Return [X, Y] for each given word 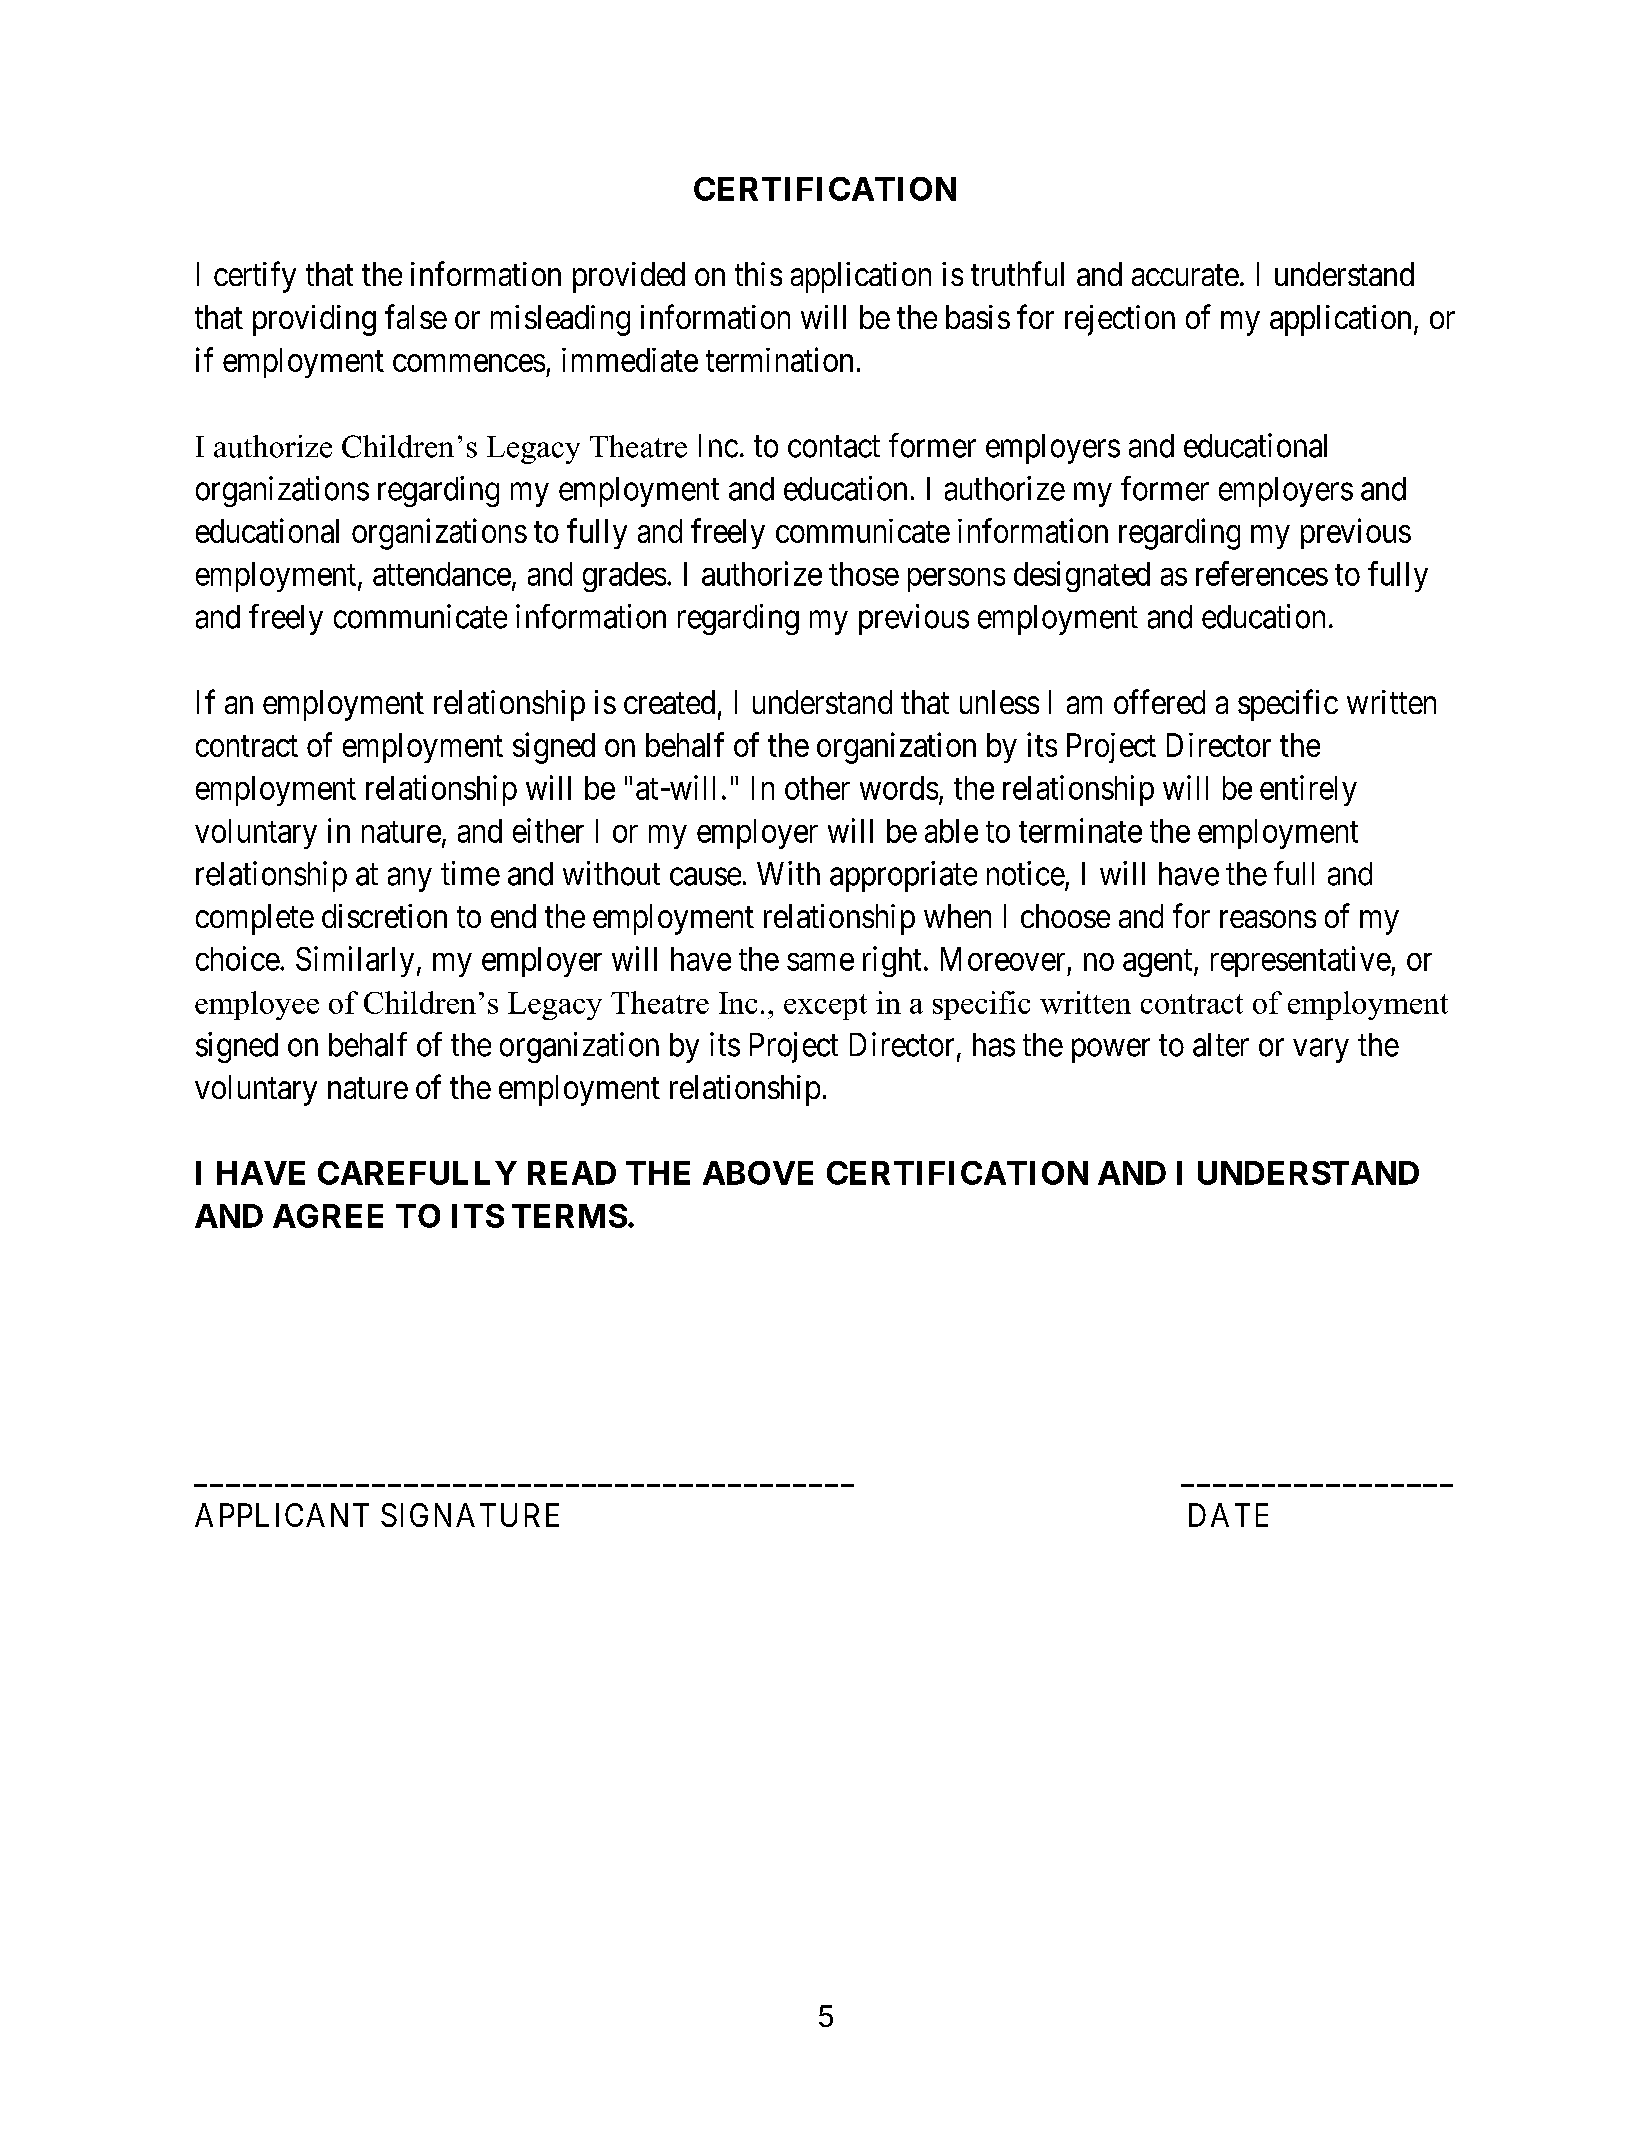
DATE [1228, 1515]
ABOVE [758, 1173]
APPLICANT [282, 1515]
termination [779, 359]
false [416, 316]
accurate [1185, 275]
